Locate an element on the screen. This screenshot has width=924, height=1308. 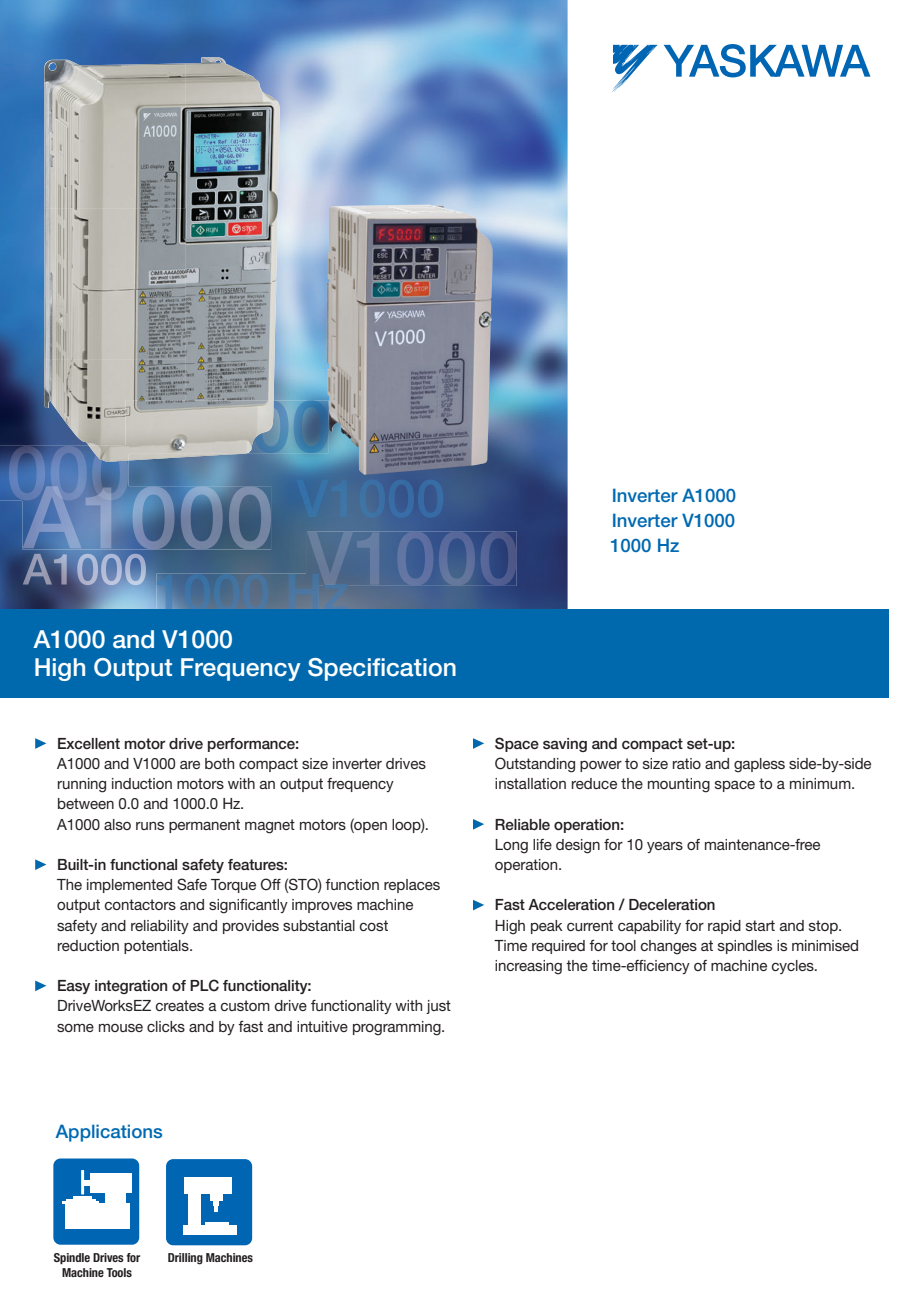
Outstanding is located at coordinates (535, 765).
